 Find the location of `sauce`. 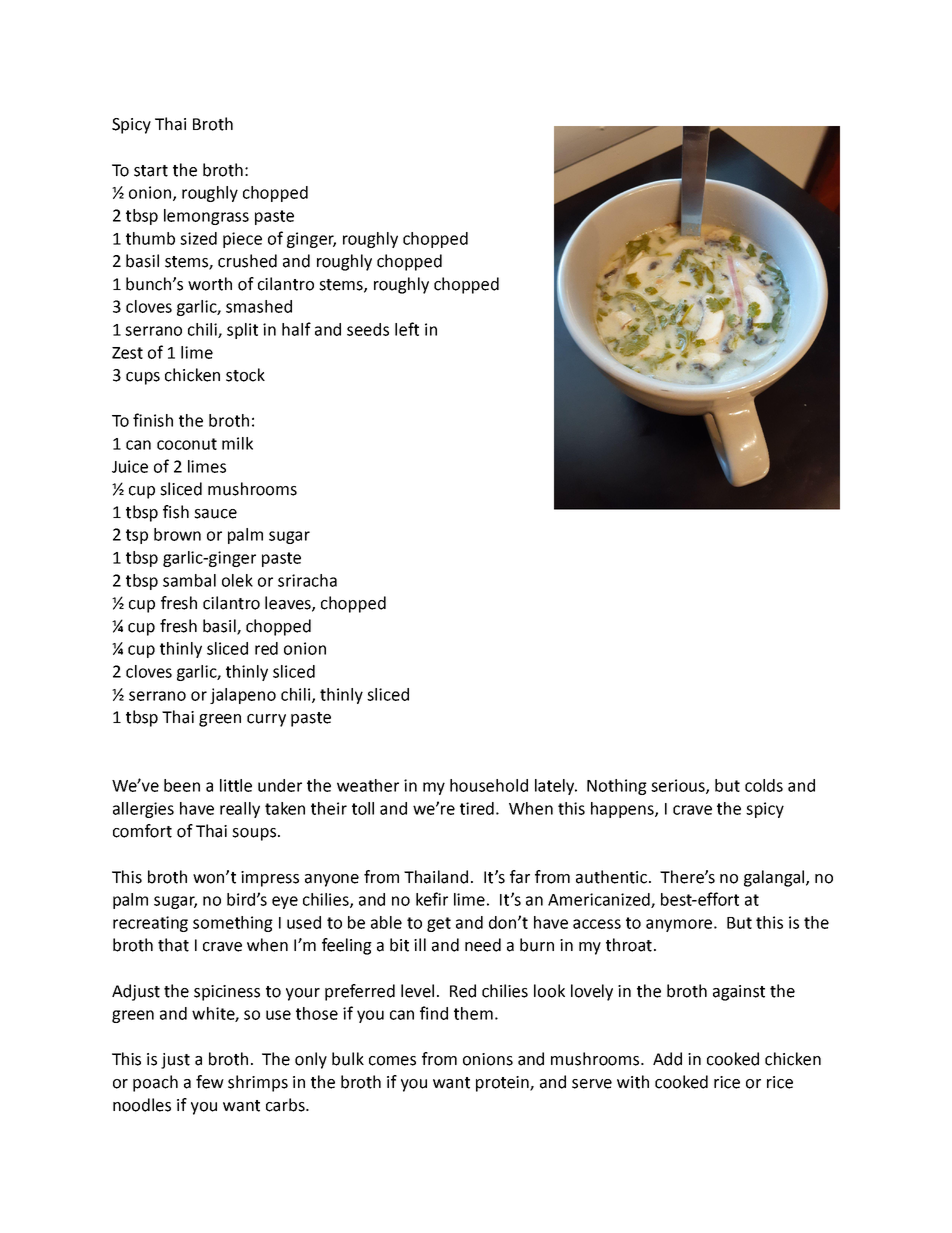

sauce is located at coordinates (215, 514).
